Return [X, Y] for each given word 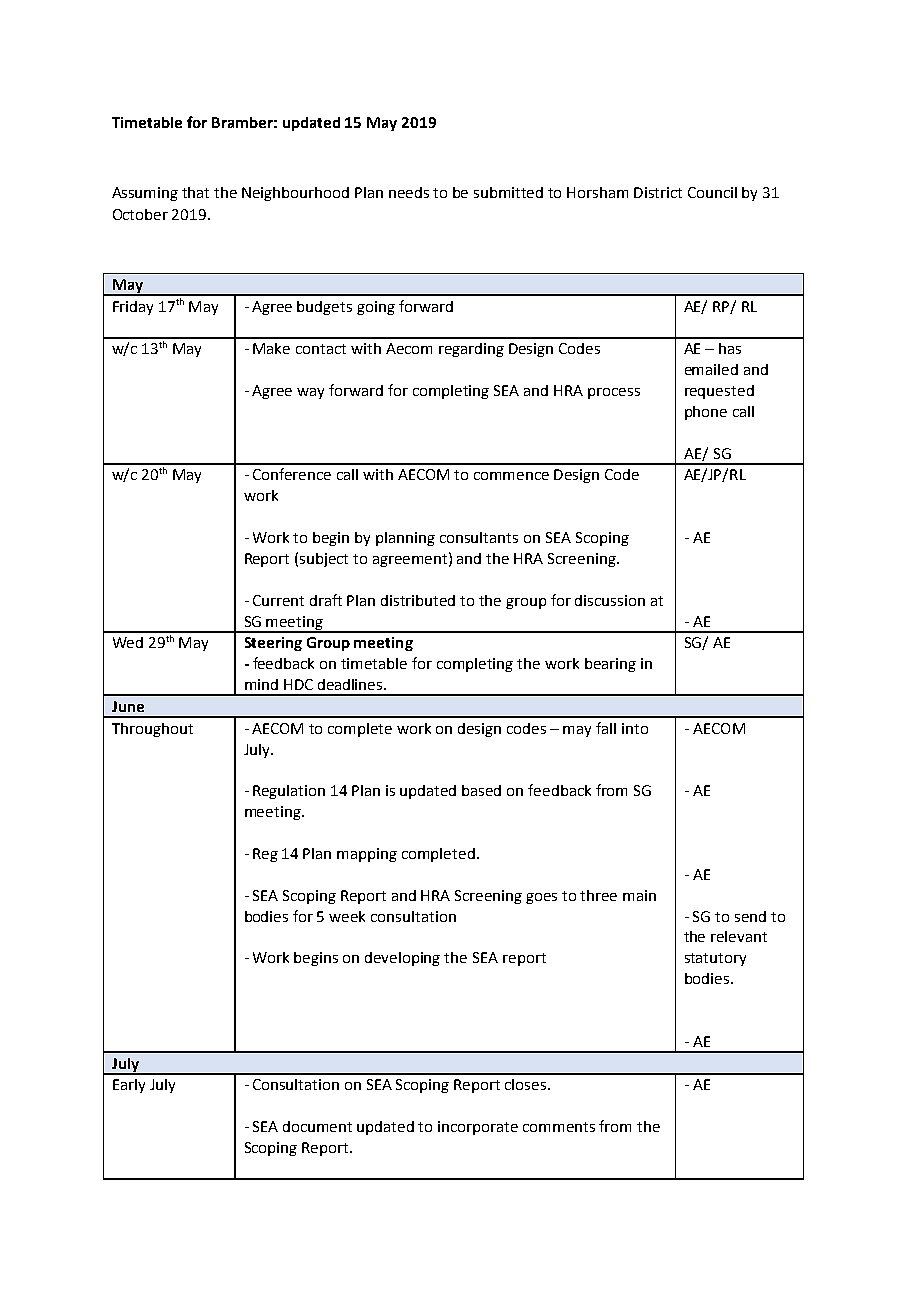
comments [559, 1127]
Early [129, 1086]
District [658, 192]
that [195, 192]
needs [409, 192]
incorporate [478, 1128]
